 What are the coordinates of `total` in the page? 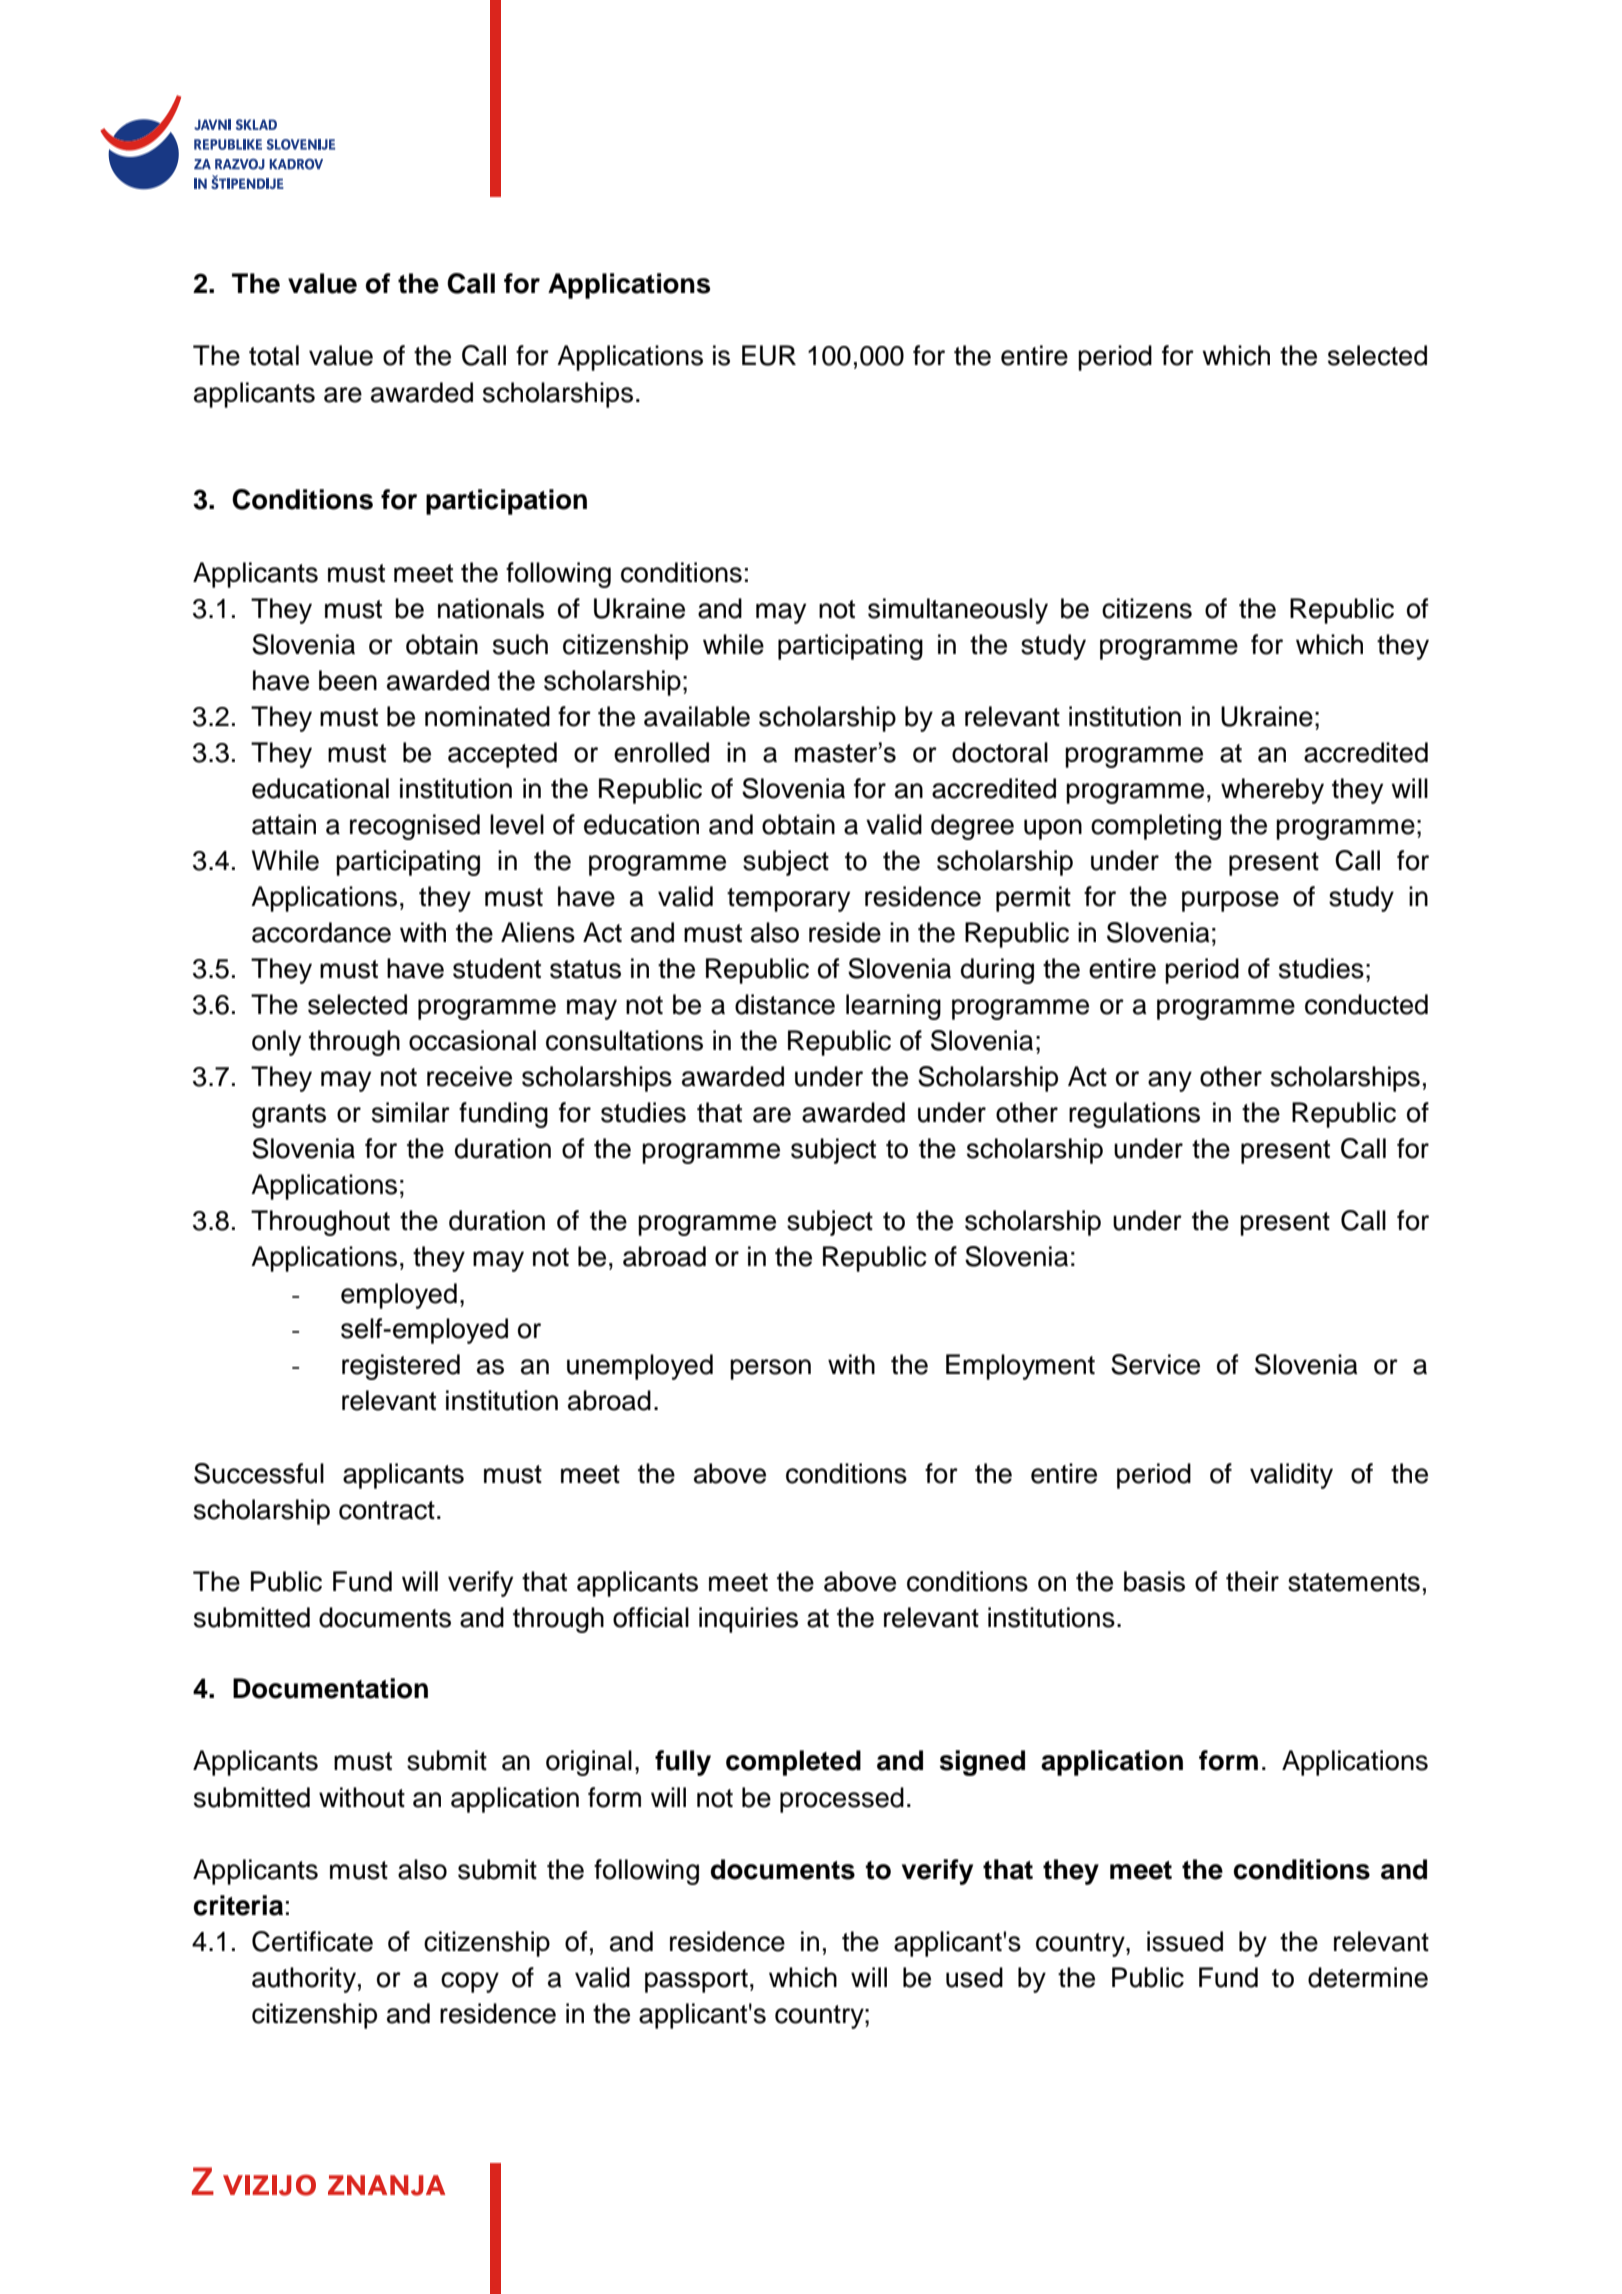 It's located at (274, 355).
